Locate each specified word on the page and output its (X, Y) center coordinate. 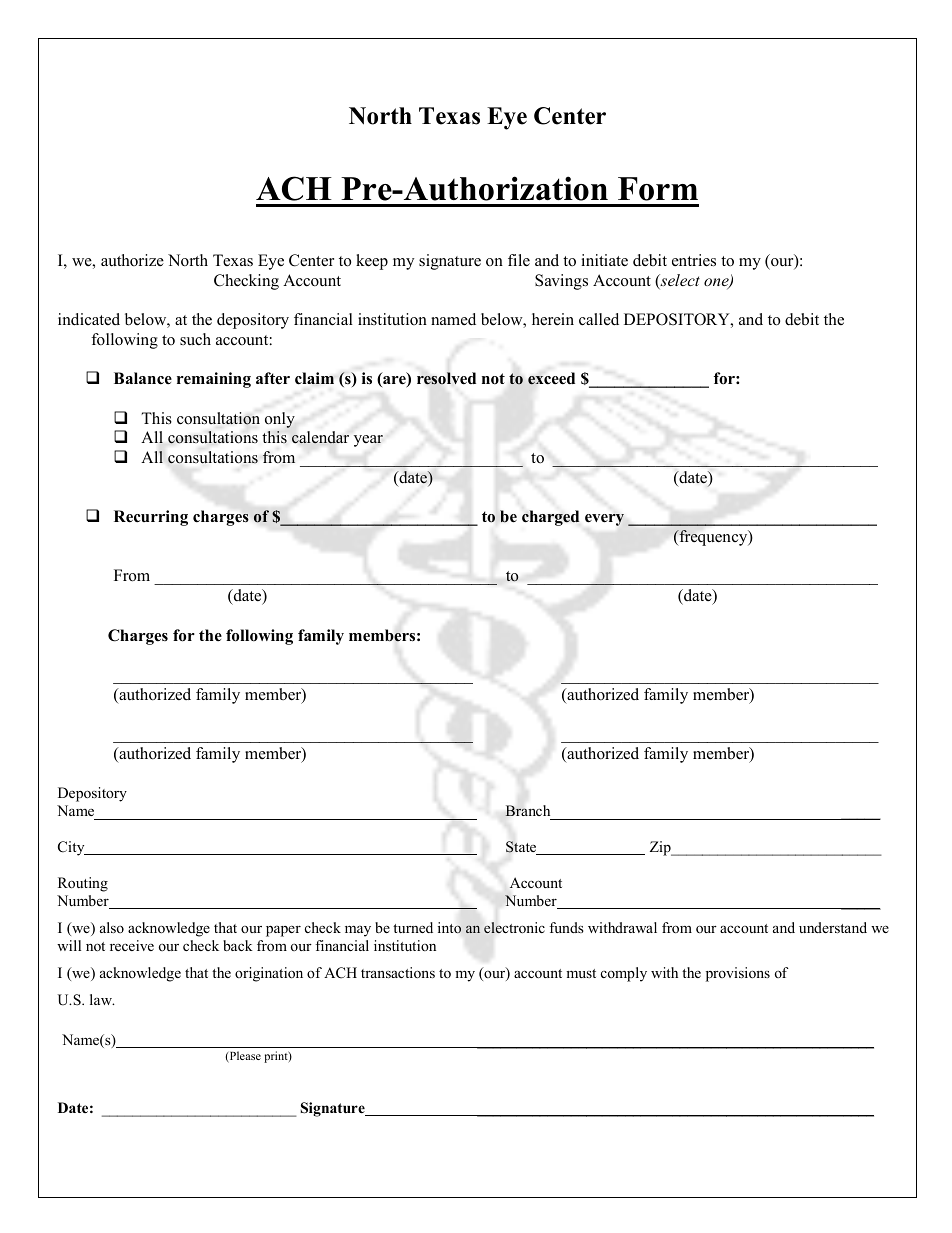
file (519, 260)
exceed (551, 378)
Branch (527, 810)
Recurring (151, 518)
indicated (89, 319)
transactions (398, 972)
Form (658, 189)
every (604, 520)
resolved (446, 378)
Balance (143, 378)
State (522, 848)
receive (132, 945)
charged (550, 518)
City (72, 848)
